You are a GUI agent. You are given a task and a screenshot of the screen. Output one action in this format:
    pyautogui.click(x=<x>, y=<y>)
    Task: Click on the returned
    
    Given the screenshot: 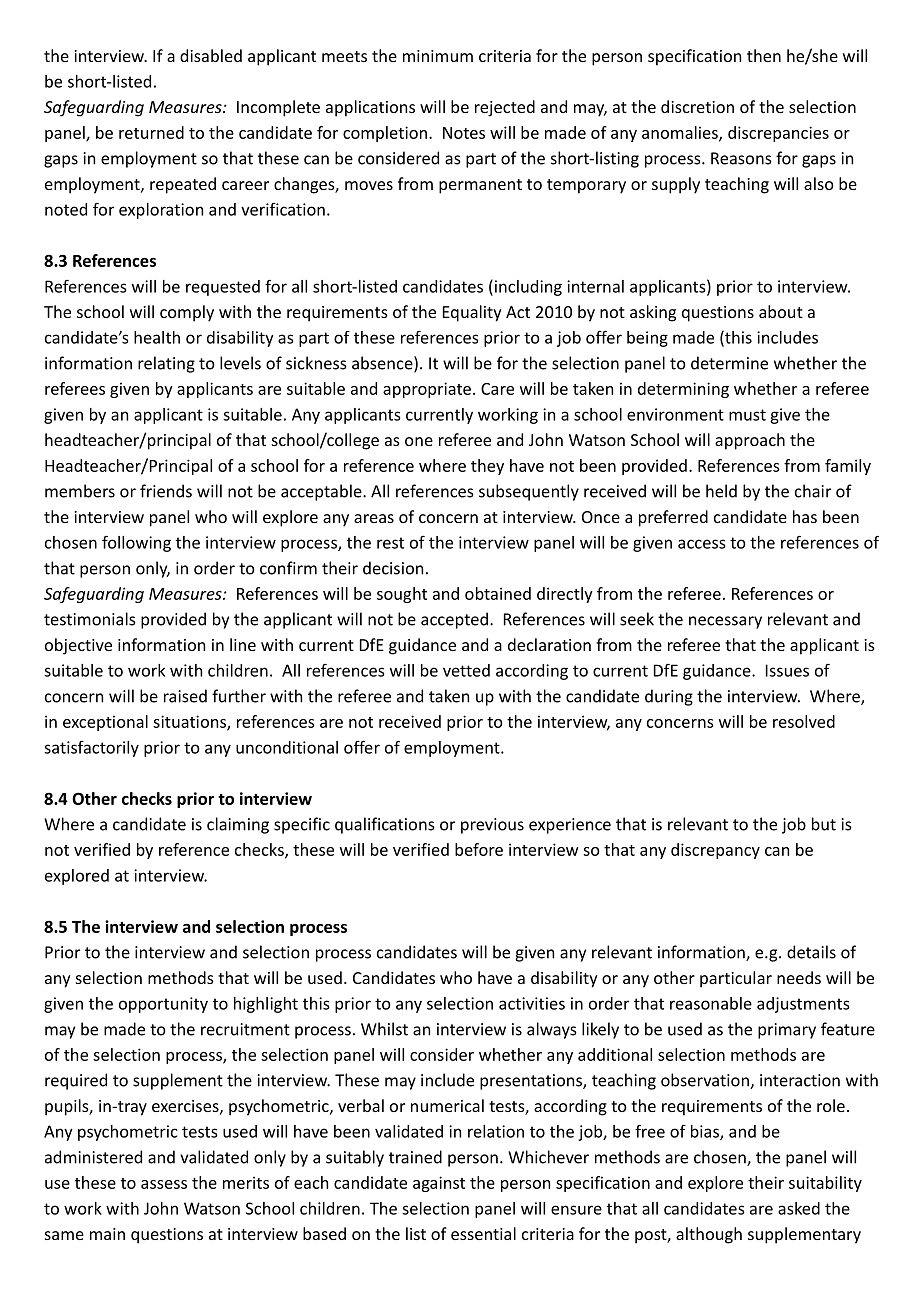 What is the action you would take?
    pyautogui.click(x=151, y=132)
